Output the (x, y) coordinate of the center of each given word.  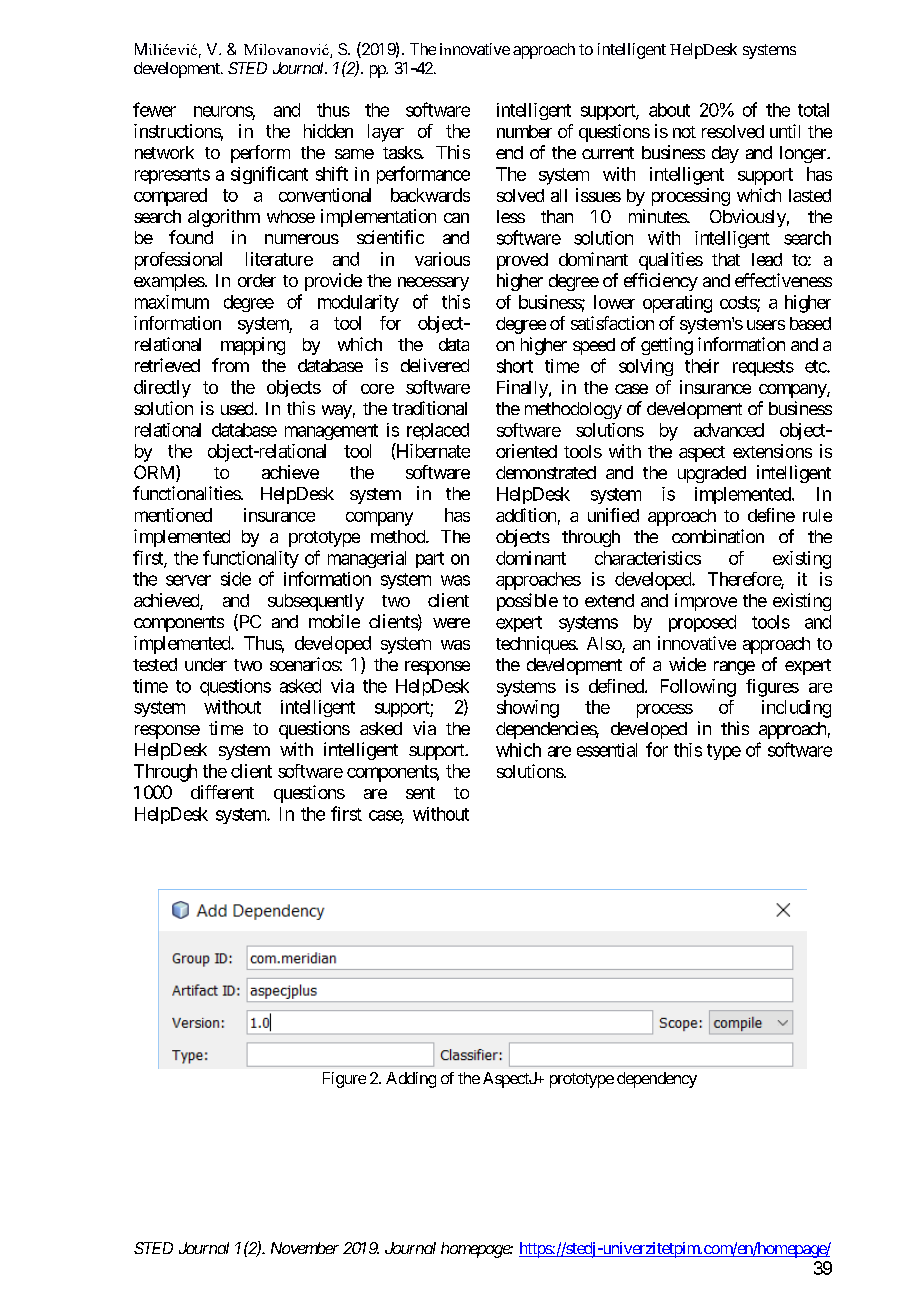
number (524, 131)
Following (698, 688)
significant (269, 175)
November (305, 1248)
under (206, 664)
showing (528, 709)
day (725, 154)
